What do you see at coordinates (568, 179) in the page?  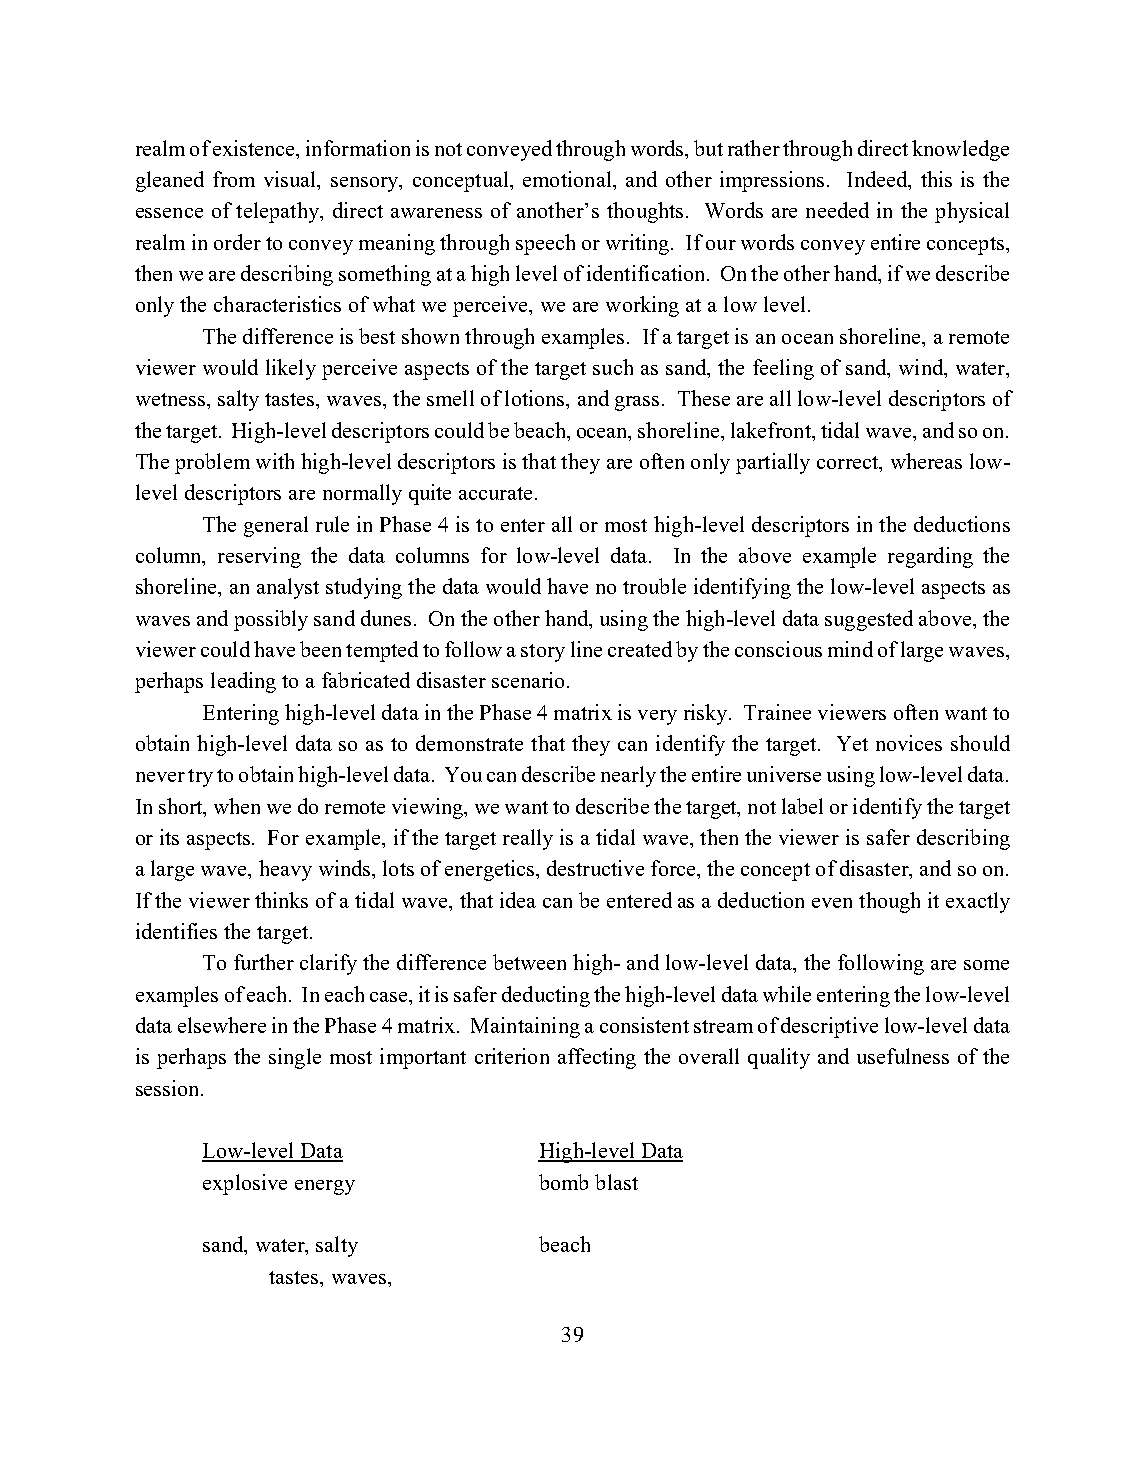 I see `emotional` at bounding box center [568, 179].
